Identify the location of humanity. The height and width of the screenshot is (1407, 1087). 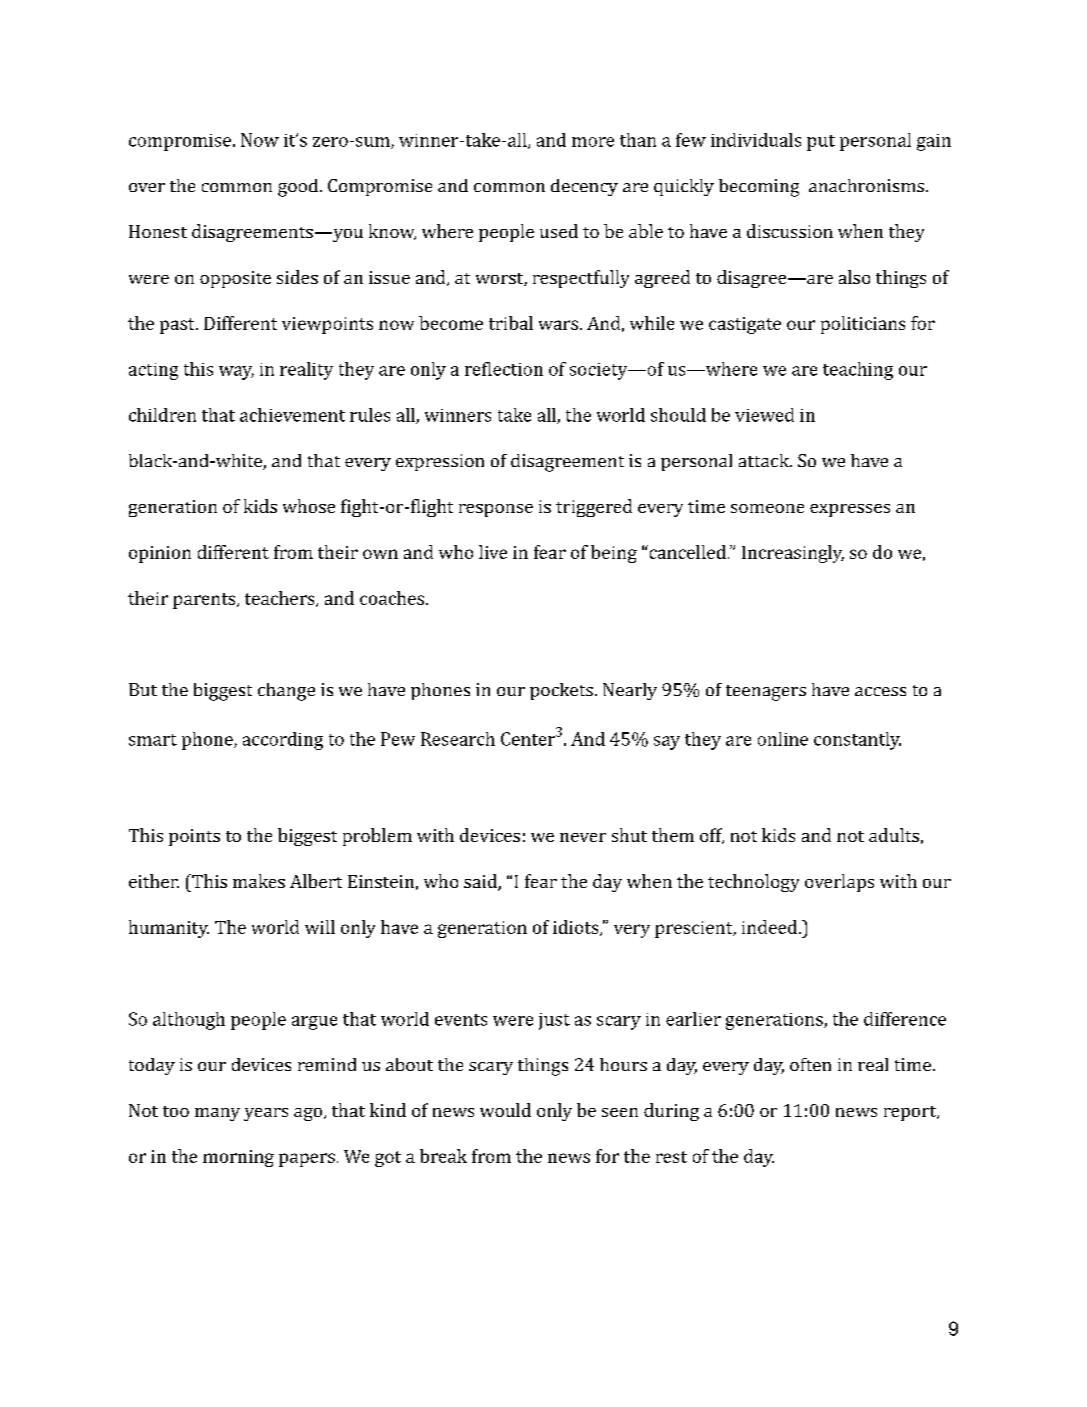
(169, 929).
